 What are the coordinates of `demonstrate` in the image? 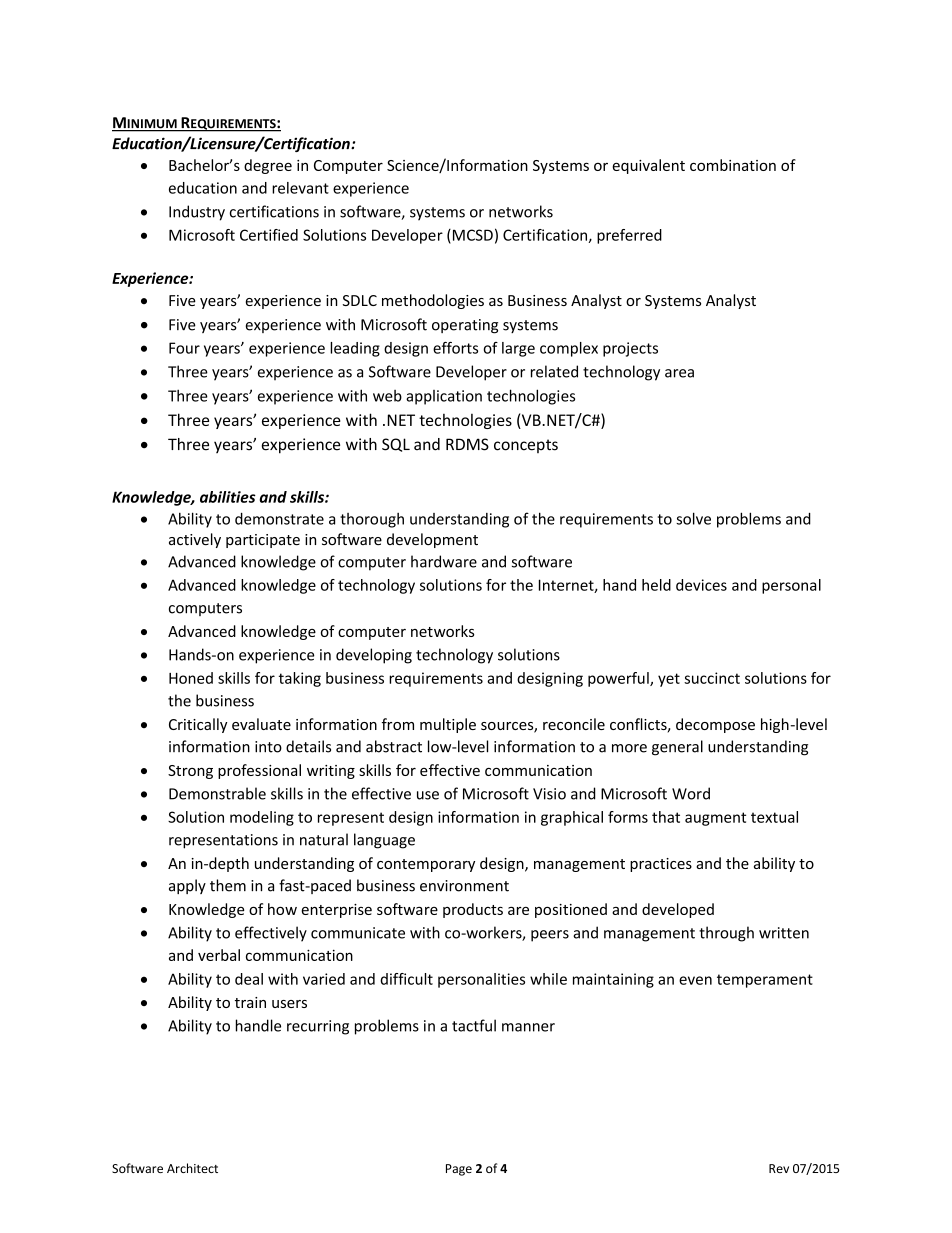 It's located at (279, 519).
